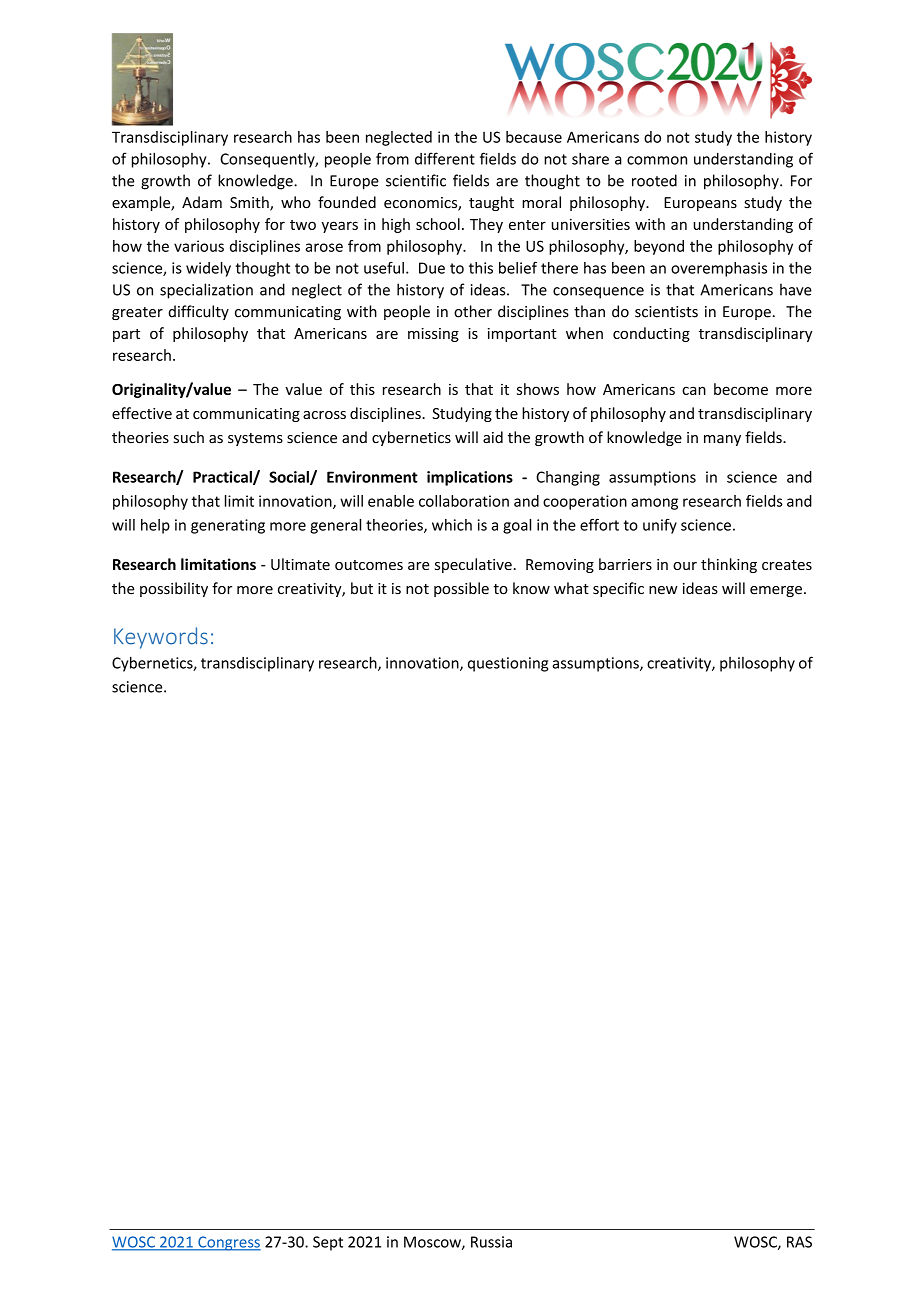  I want to click on Congress, so click(228, 1243).
